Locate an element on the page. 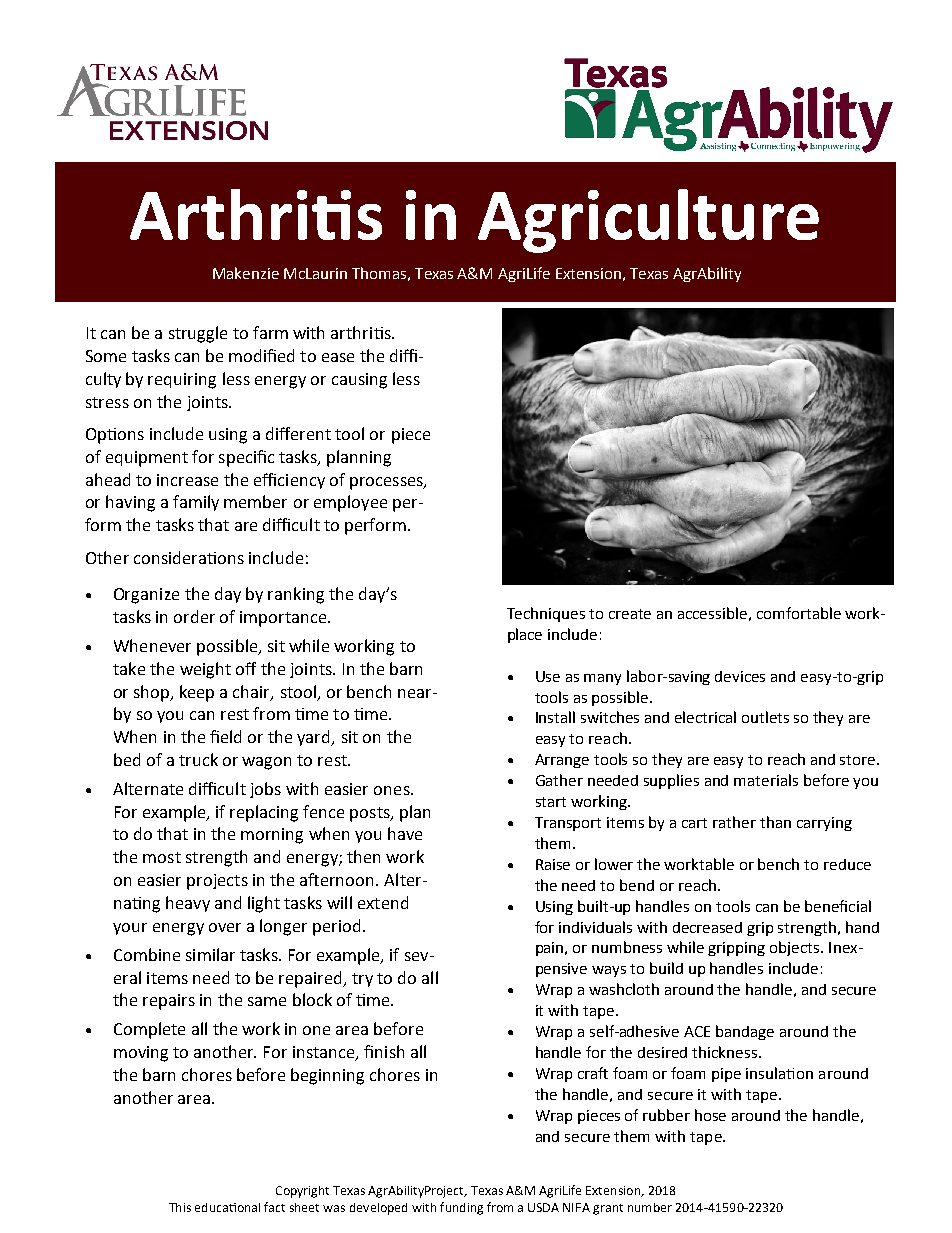 Image resolution: width=952 pixels, height=1233 pixels. Install is located at coordinates (555, 717).
